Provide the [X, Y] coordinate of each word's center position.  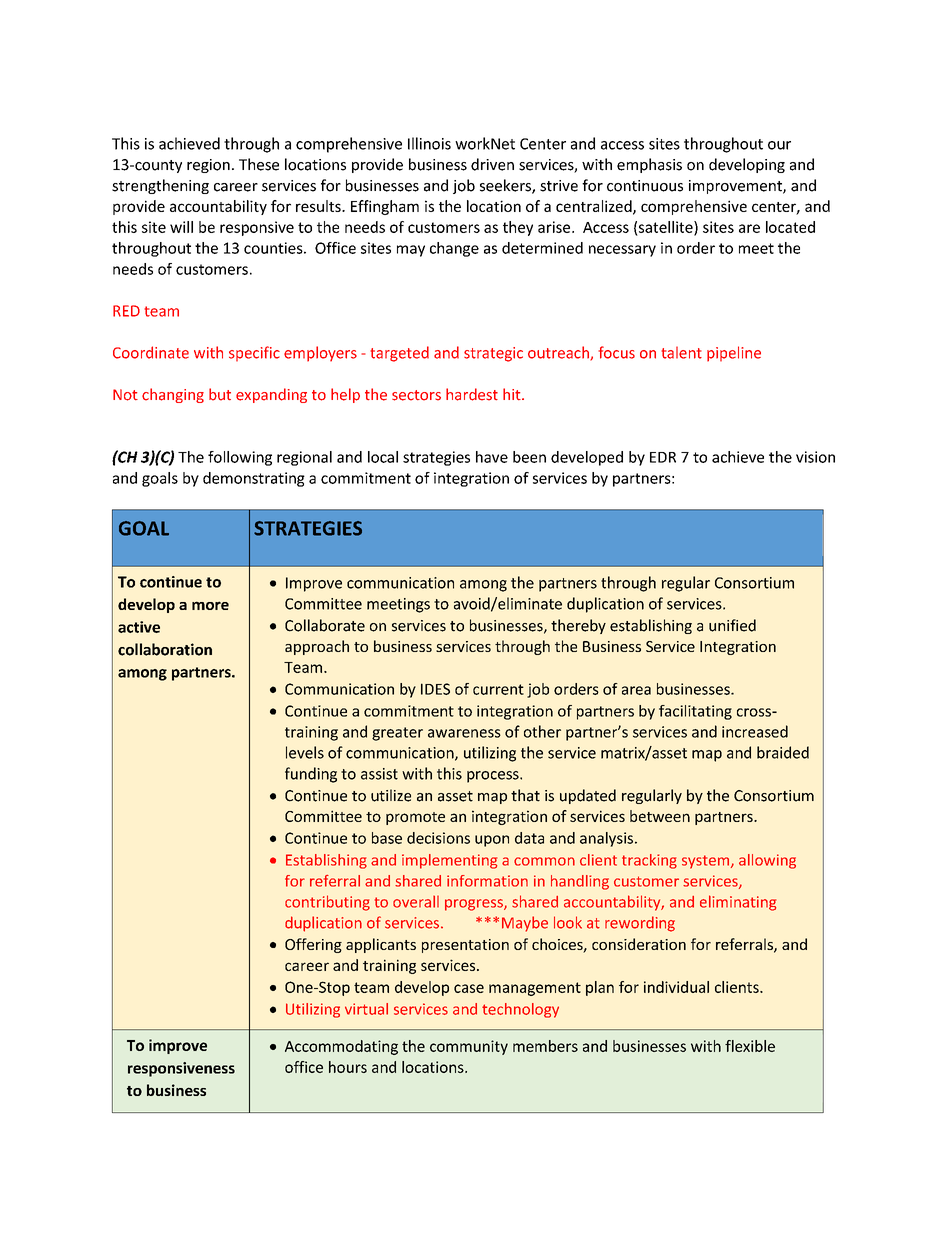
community [469, 1047]
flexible [750, 1046]
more [210, 605]
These [259, 164]
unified [732, 625]
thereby [578, 626]
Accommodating [341, 1047]
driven [492, 164]
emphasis [649, 165]
